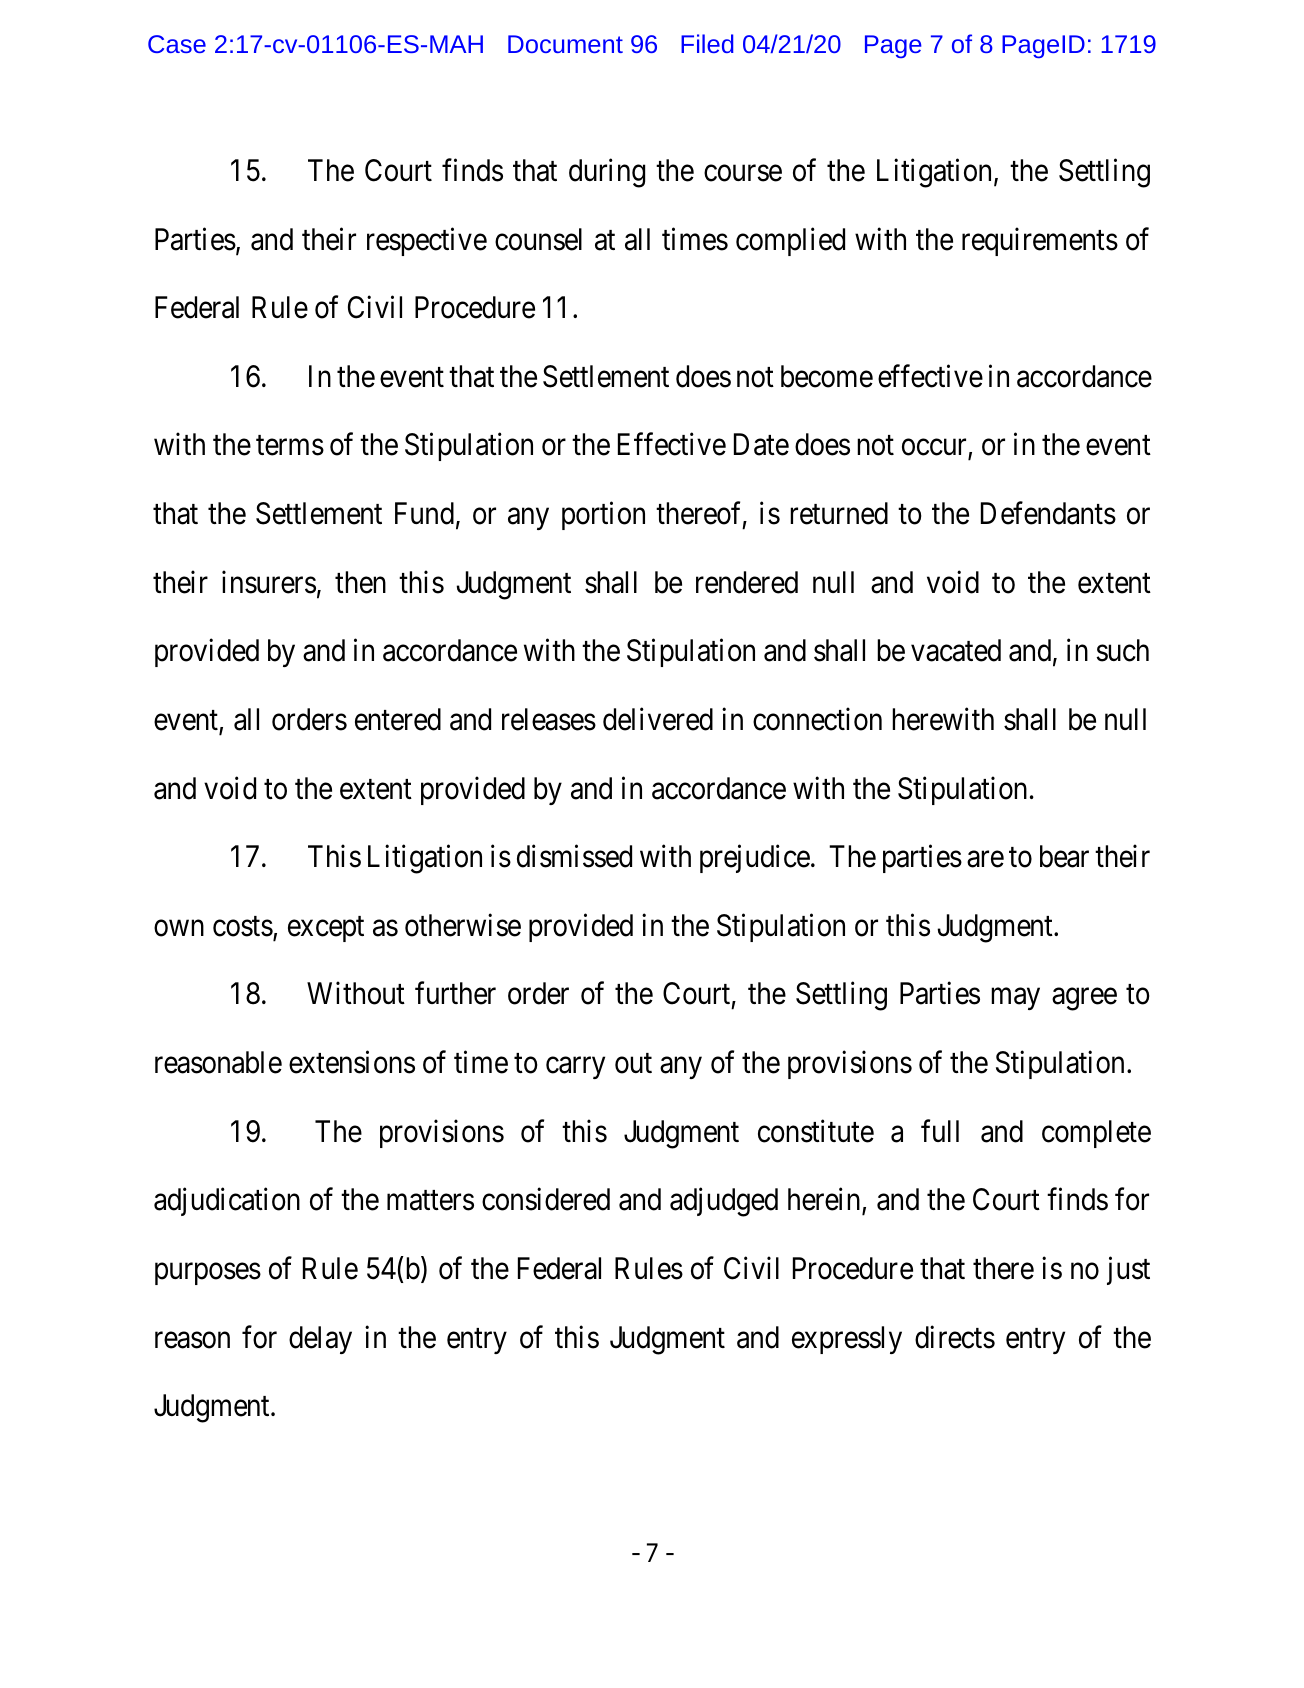  I want to click on entered, so click(398, 719).
